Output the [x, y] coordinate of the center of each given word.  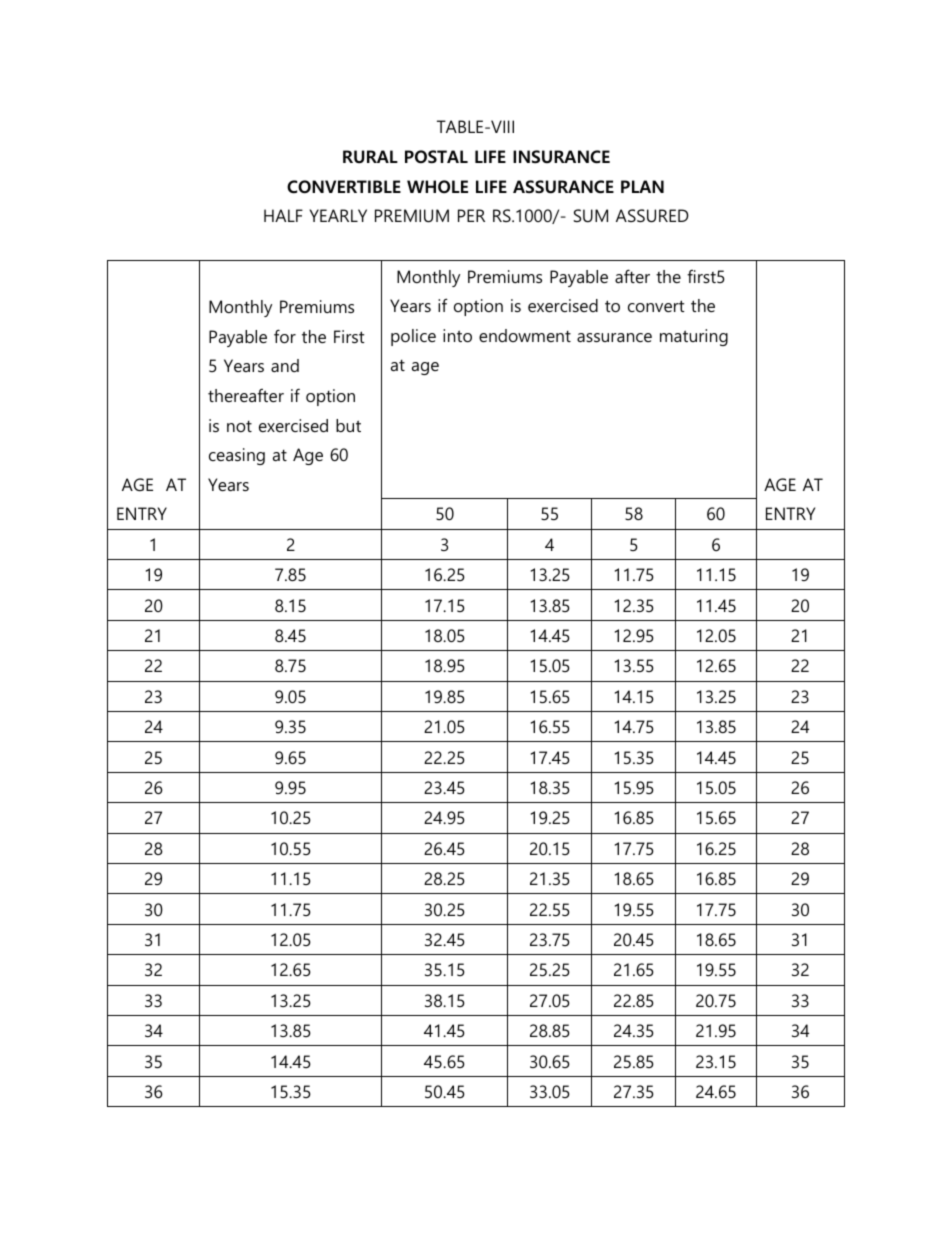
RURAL [370, 157]
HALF [283, 215]
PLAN [642, 186]
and [285, 365]
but [348, 425]
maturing [694, 337]
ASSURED [652, 215]
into [457, 335]
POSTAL [436, 156]
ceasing [237, 456]
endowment [525, 335]
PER [471, 215]
